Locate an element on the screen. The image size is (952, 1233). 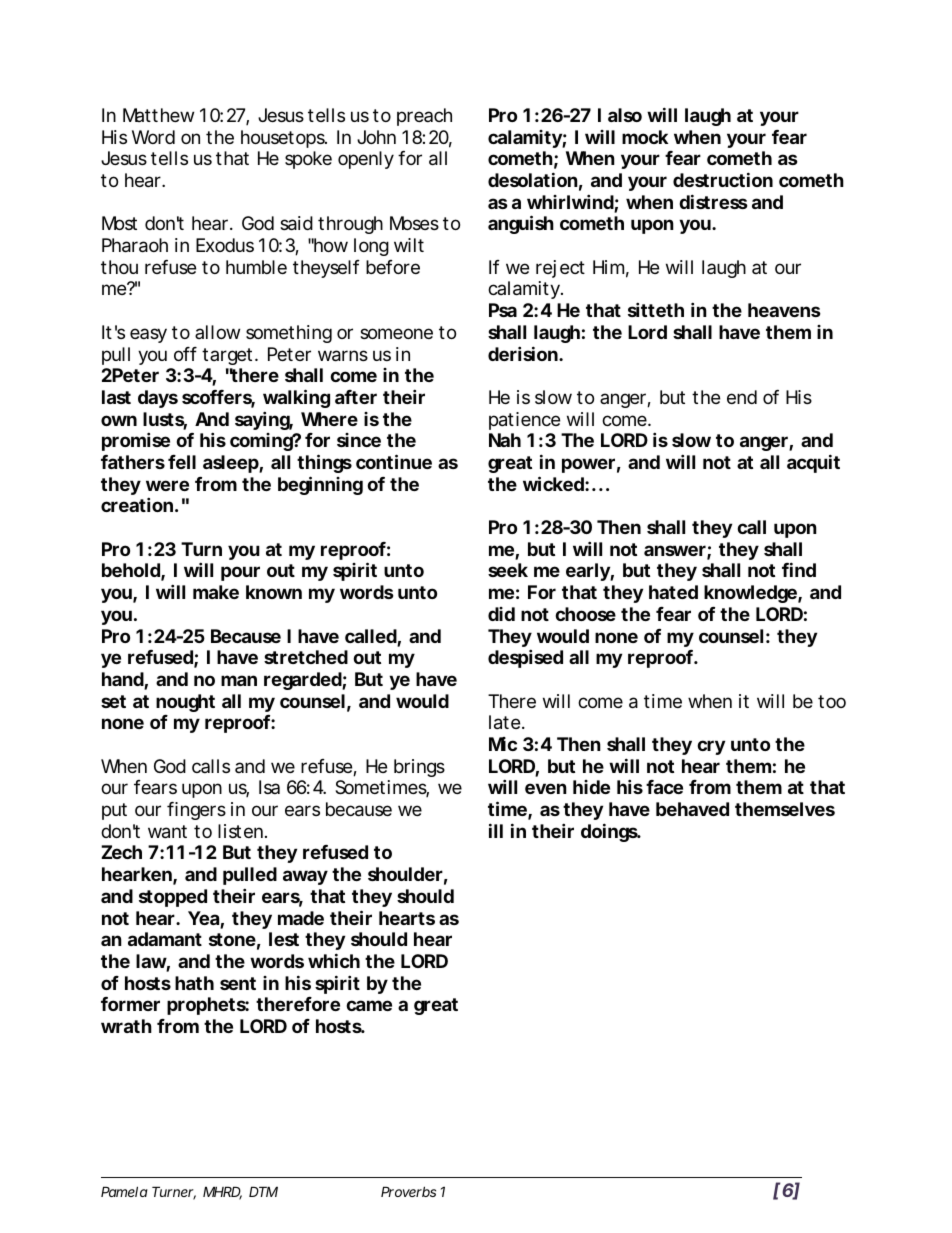
came is located at coordinates (369, 1005).
